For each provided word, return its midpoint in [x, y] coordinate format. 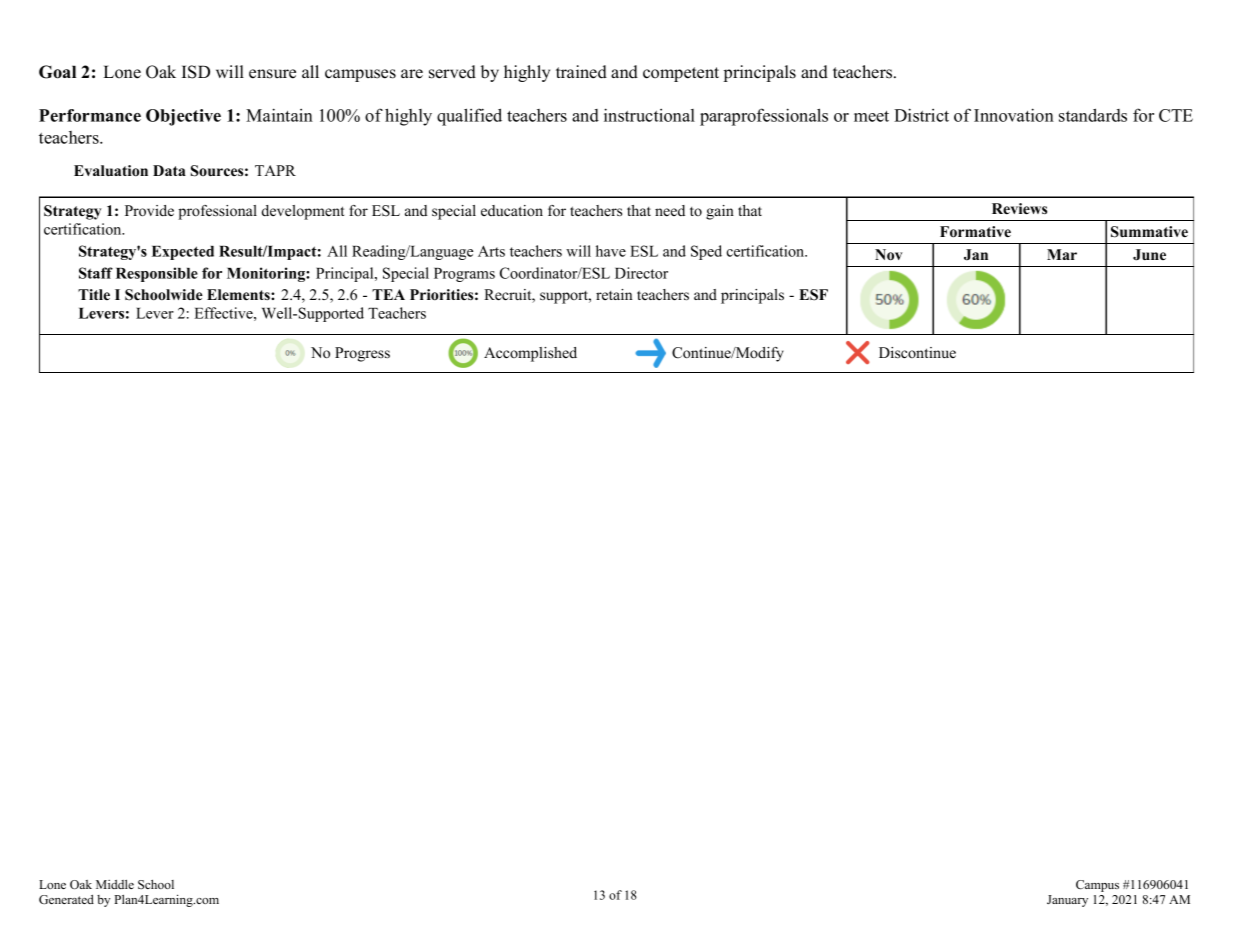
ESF [813, 295]
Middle [115, 884]
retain [614, 294]
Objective [183, 117]
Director [641, 273]
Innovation [1014, 115]
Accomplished [530, 354]
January [1067, 901]
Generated [66, 899]
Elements [239, 295]
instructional [649, 115]
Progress [362, 354]
